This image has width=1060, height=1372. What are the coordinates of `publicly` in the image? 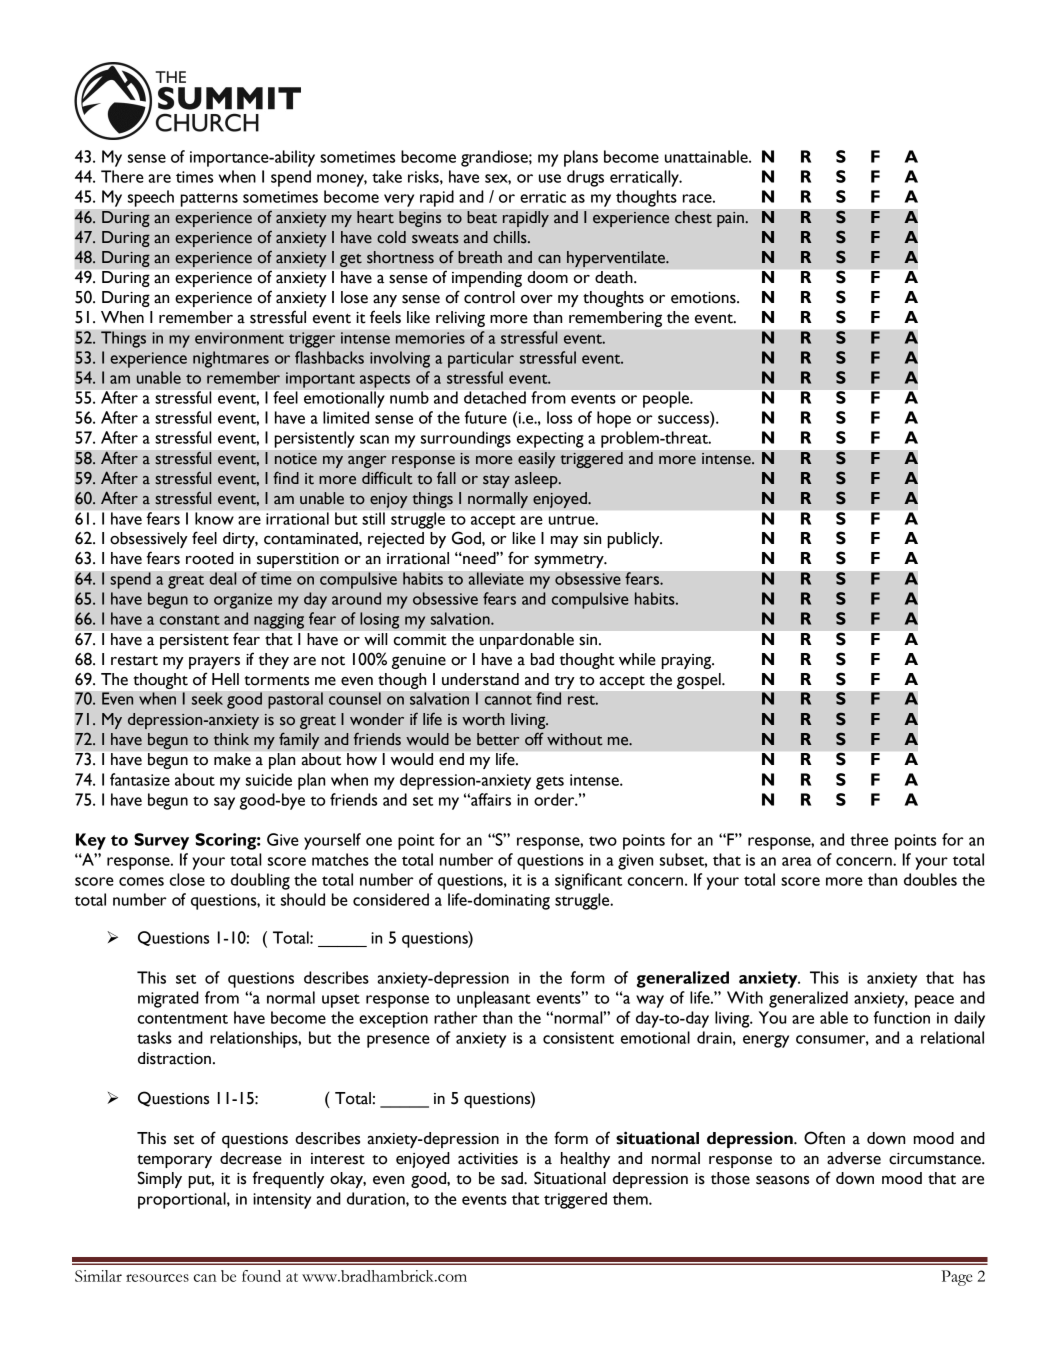 It's located at (634, 540).
